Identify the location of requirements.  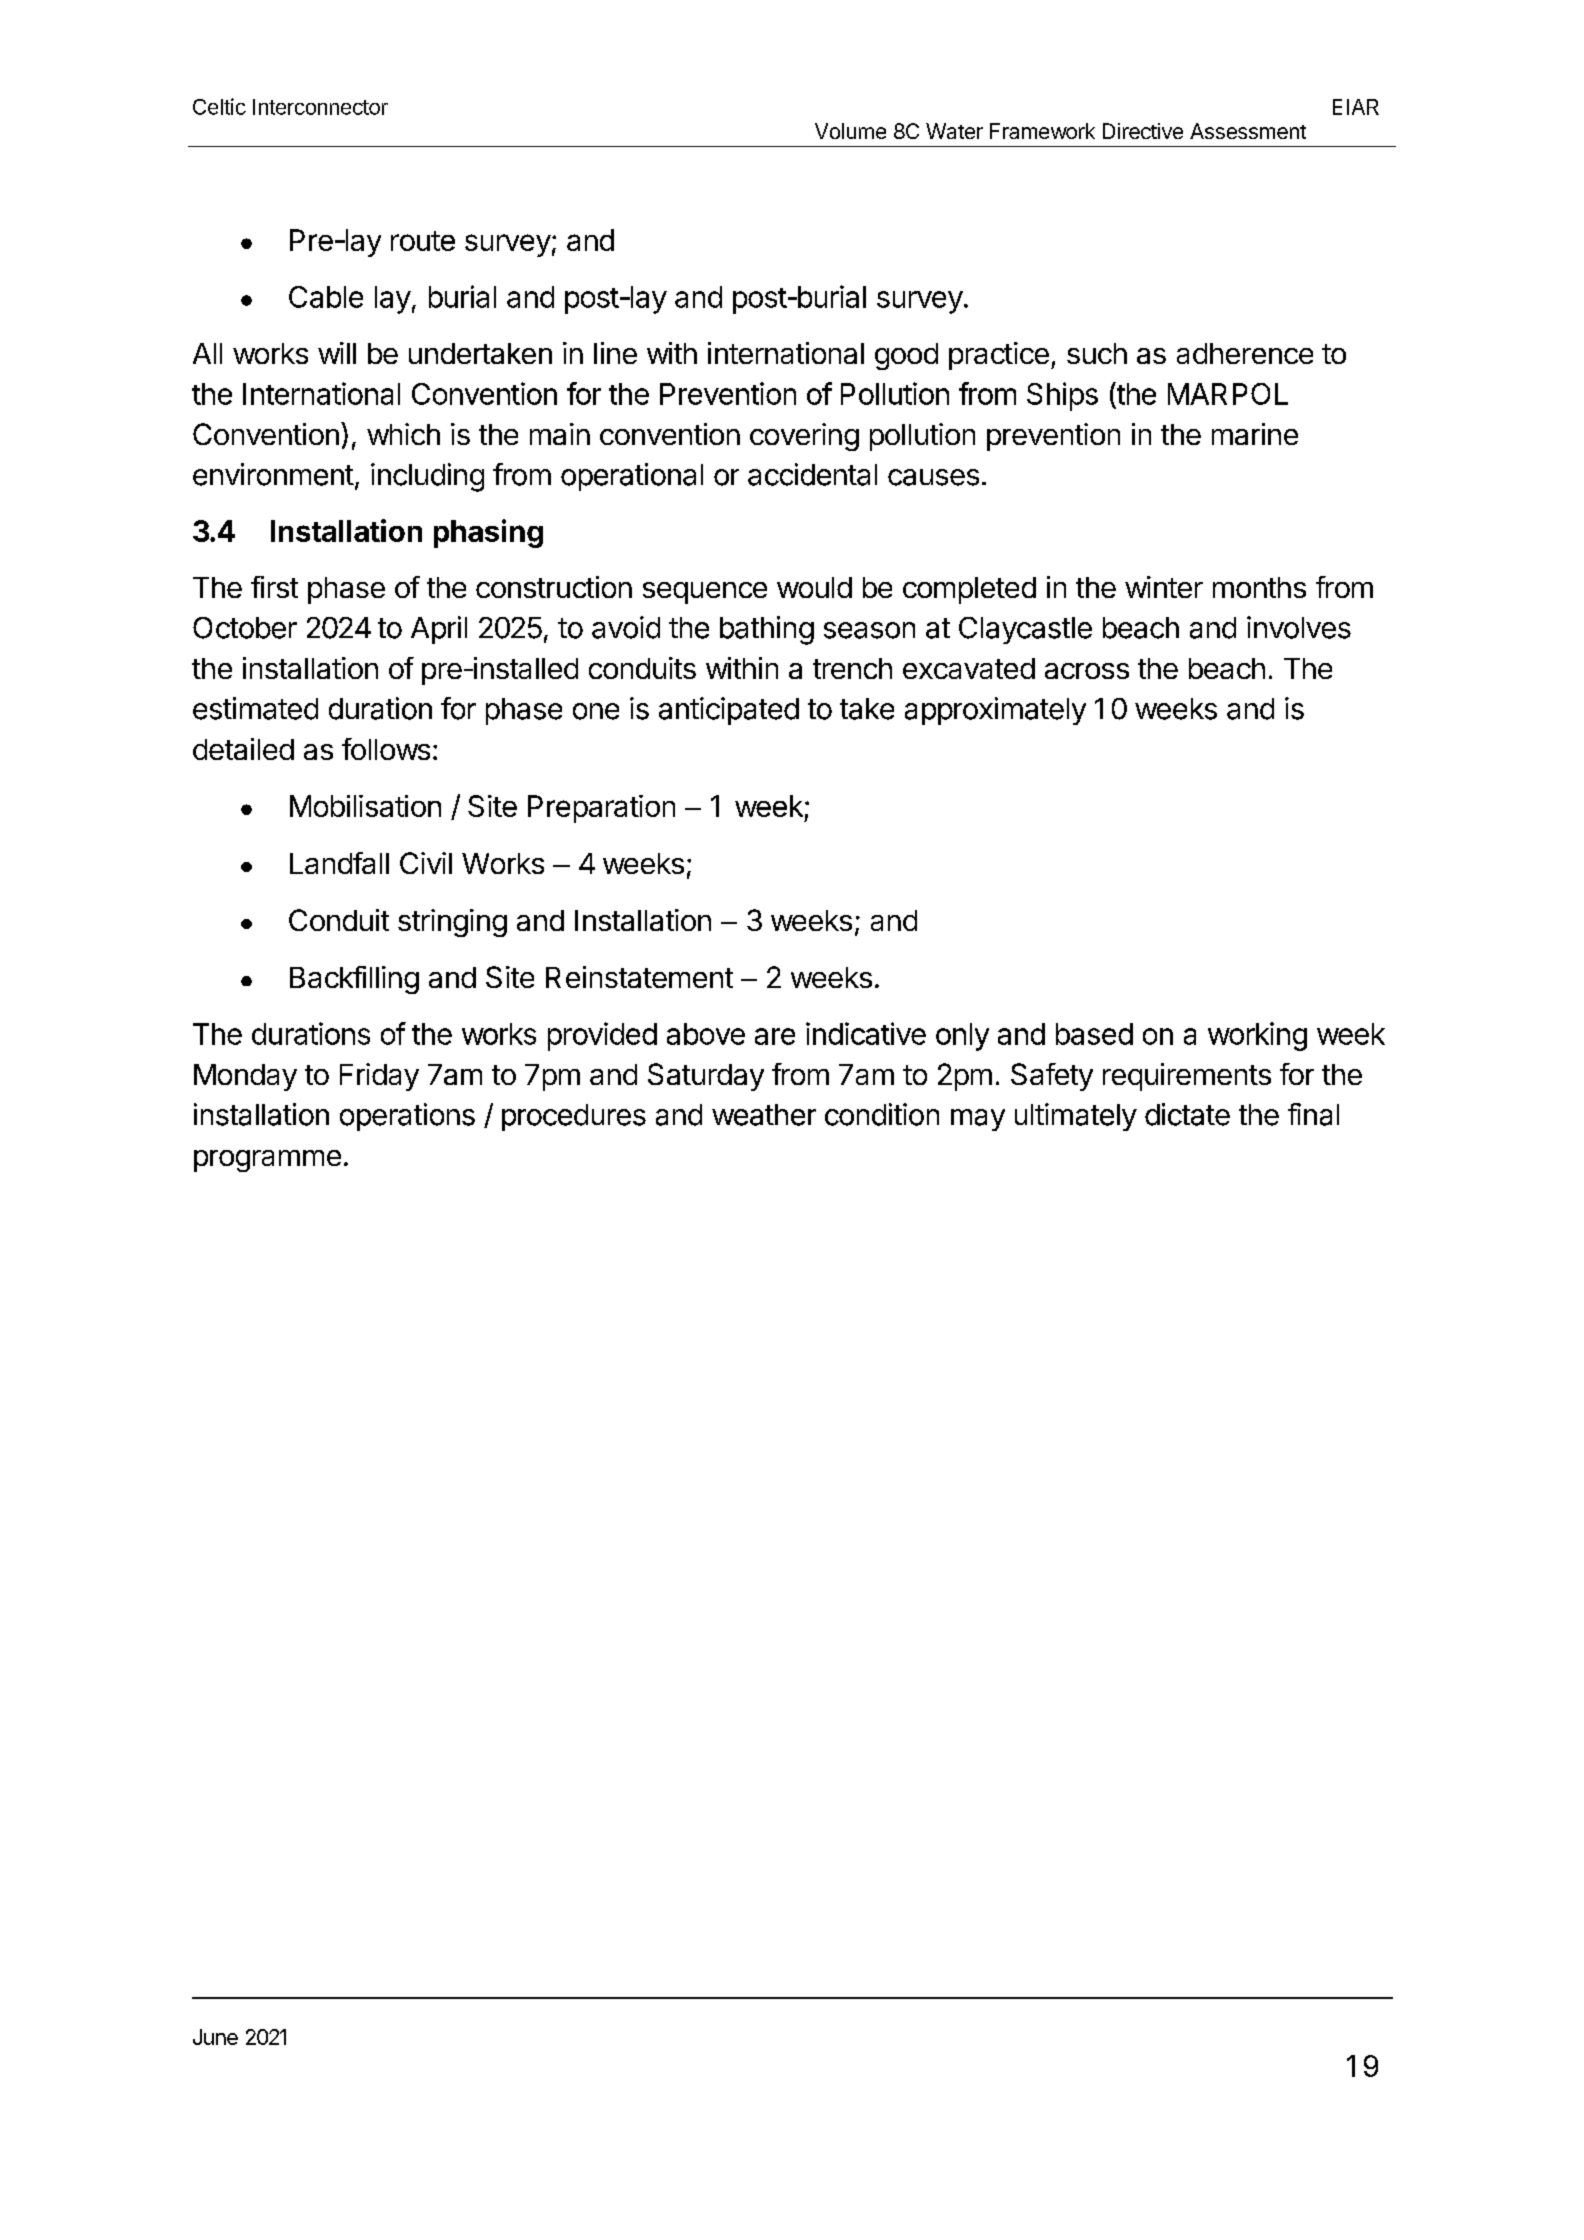
(1187, 1077).
